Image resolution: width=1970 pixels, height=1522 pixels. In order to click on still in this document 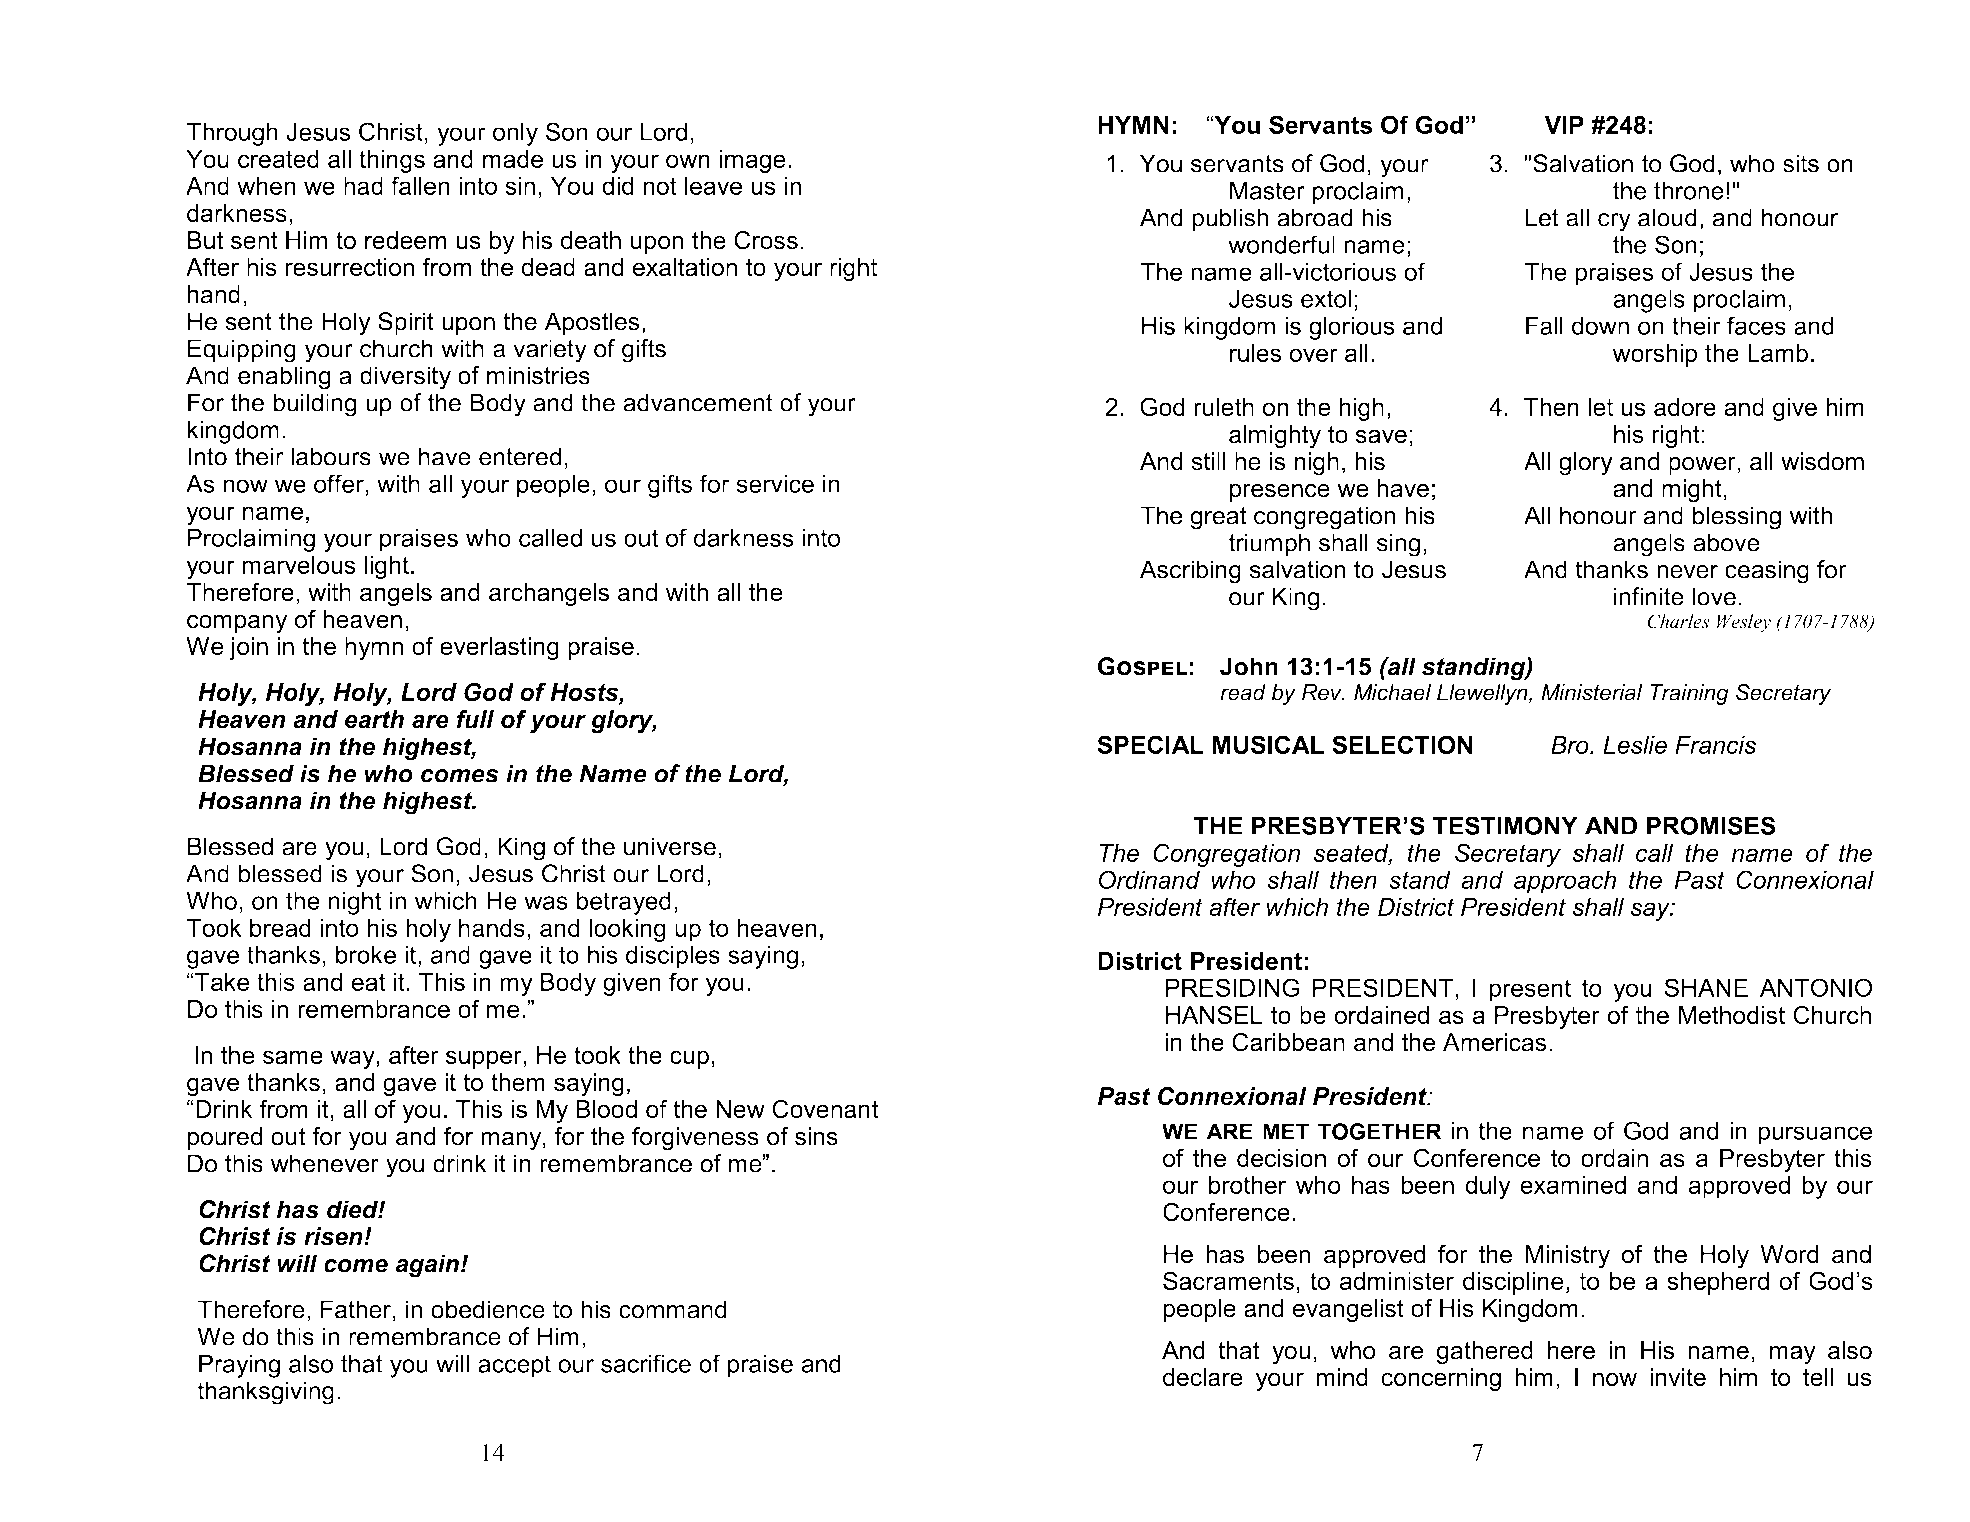, I will do `click(1209, 461)`.
